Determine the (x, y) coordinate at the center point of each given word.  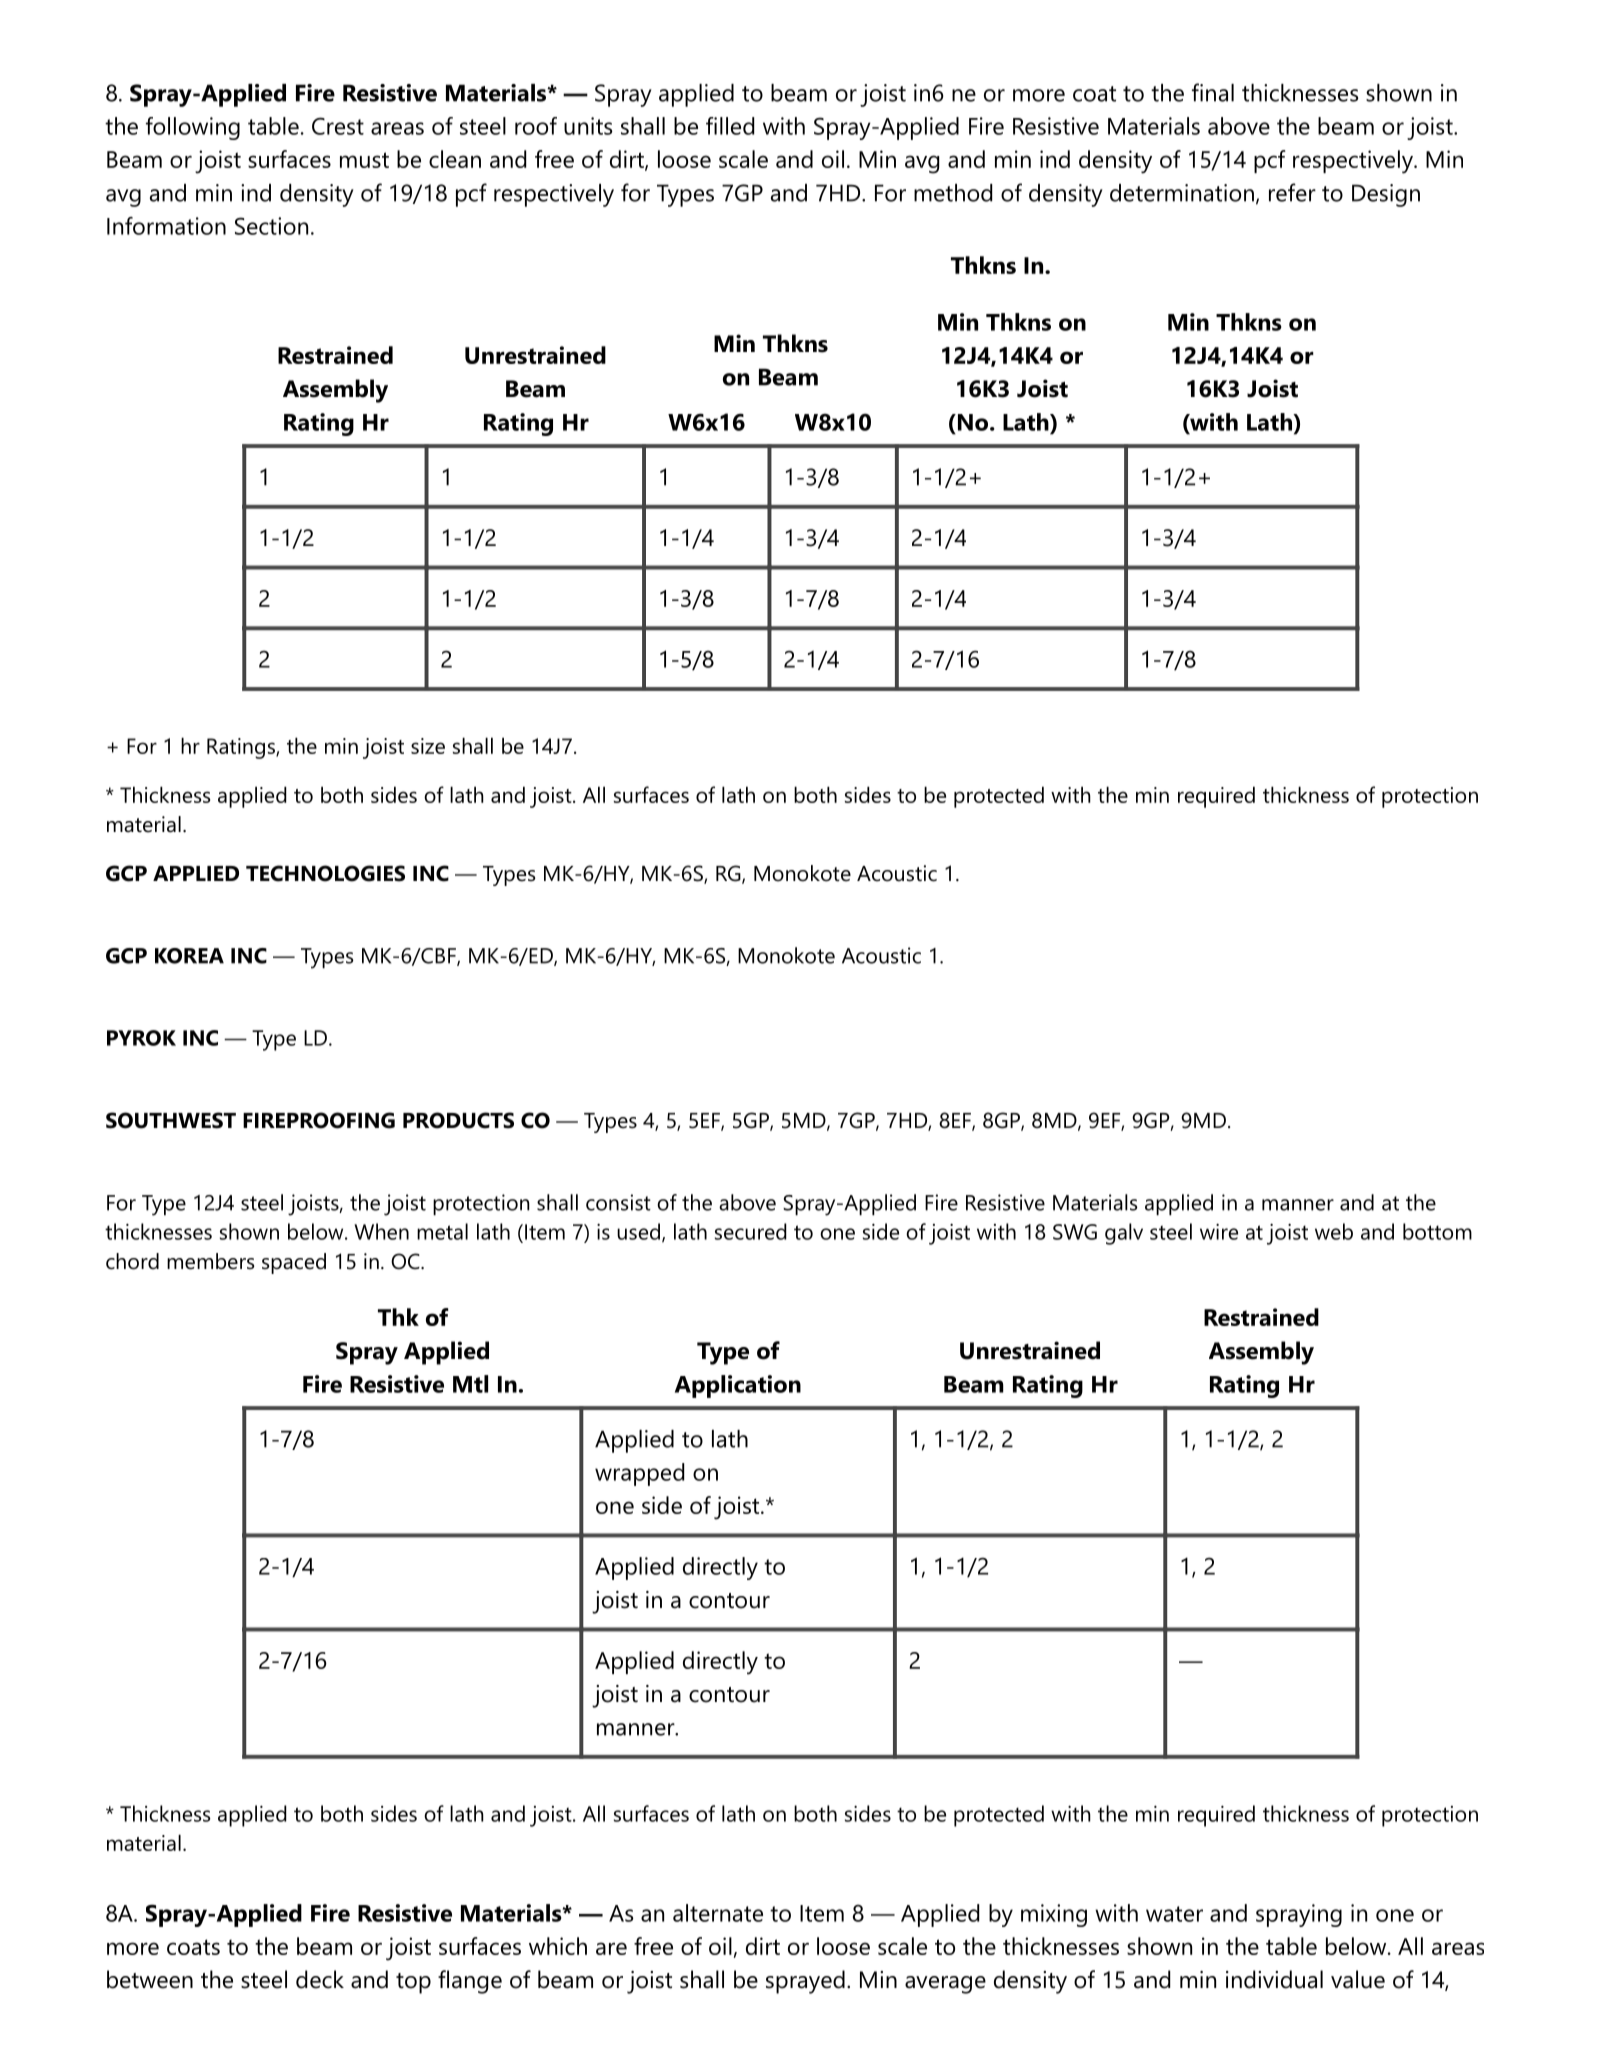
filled (730, 126)
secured (751, 1231)
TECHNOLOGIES (325, 873)
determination (1182, 193)
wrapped (639, 1474)
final (1213, 92)
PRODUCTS (458, 1120)
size (428, 746)
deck (320, 1979)
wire (1219, 1232)
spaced (294, 1263)
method (953, 193)
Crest (338, 126)
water (1174, 1914)
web (1334, 1231)
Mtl (470, 1384)
